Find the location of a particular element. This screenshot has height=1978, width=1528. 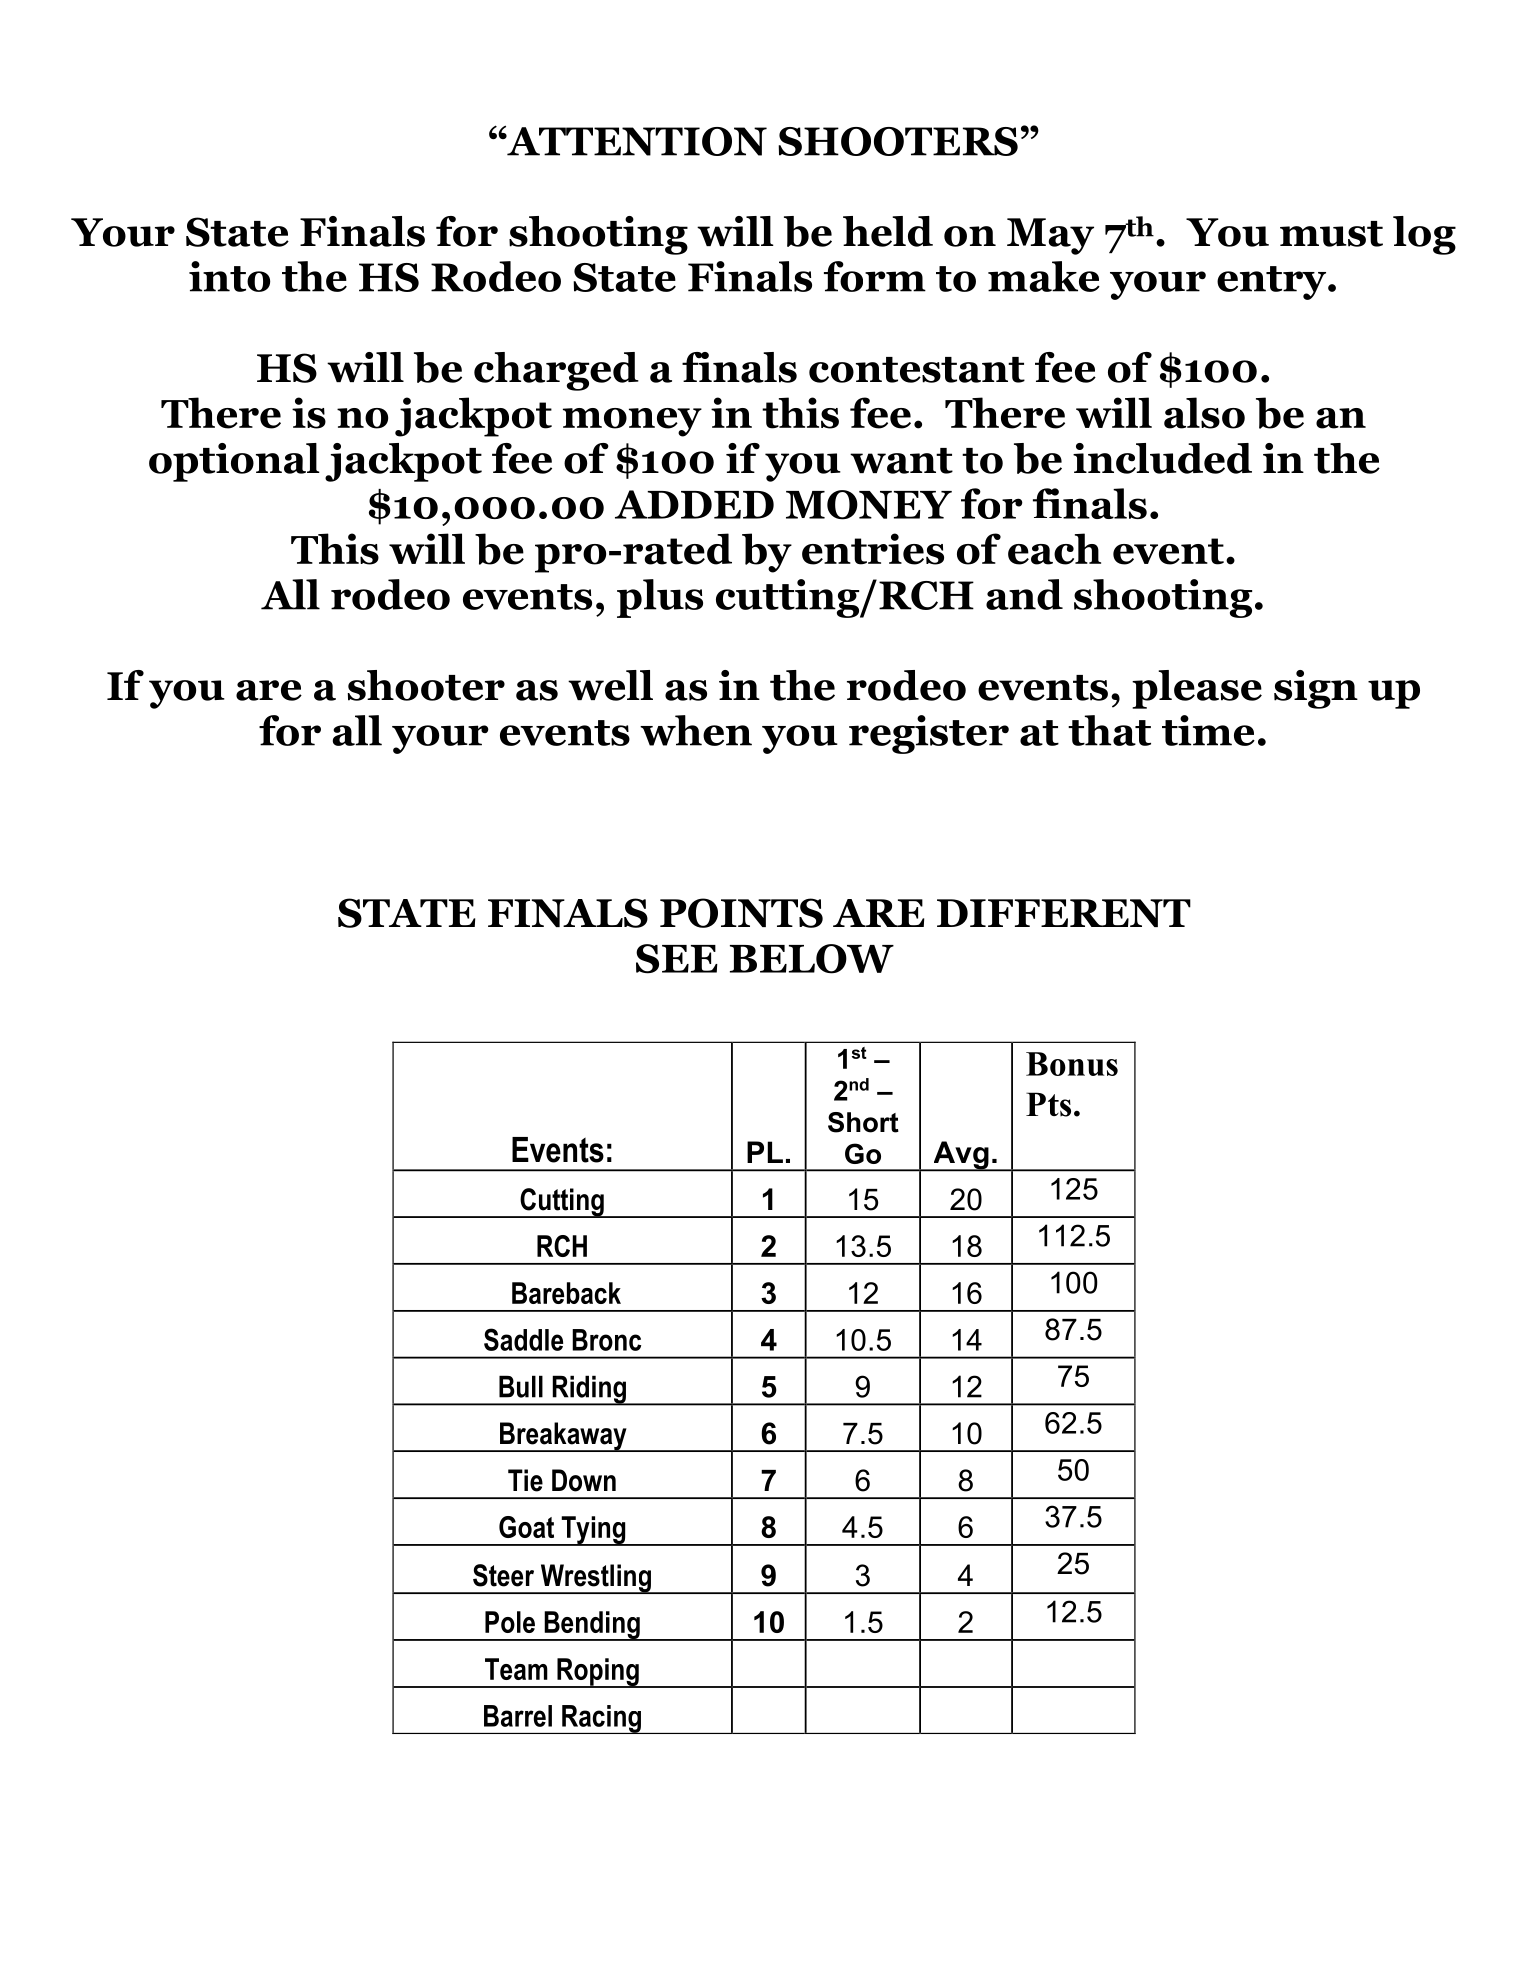

SEE is located at coordinates (677, 959).
